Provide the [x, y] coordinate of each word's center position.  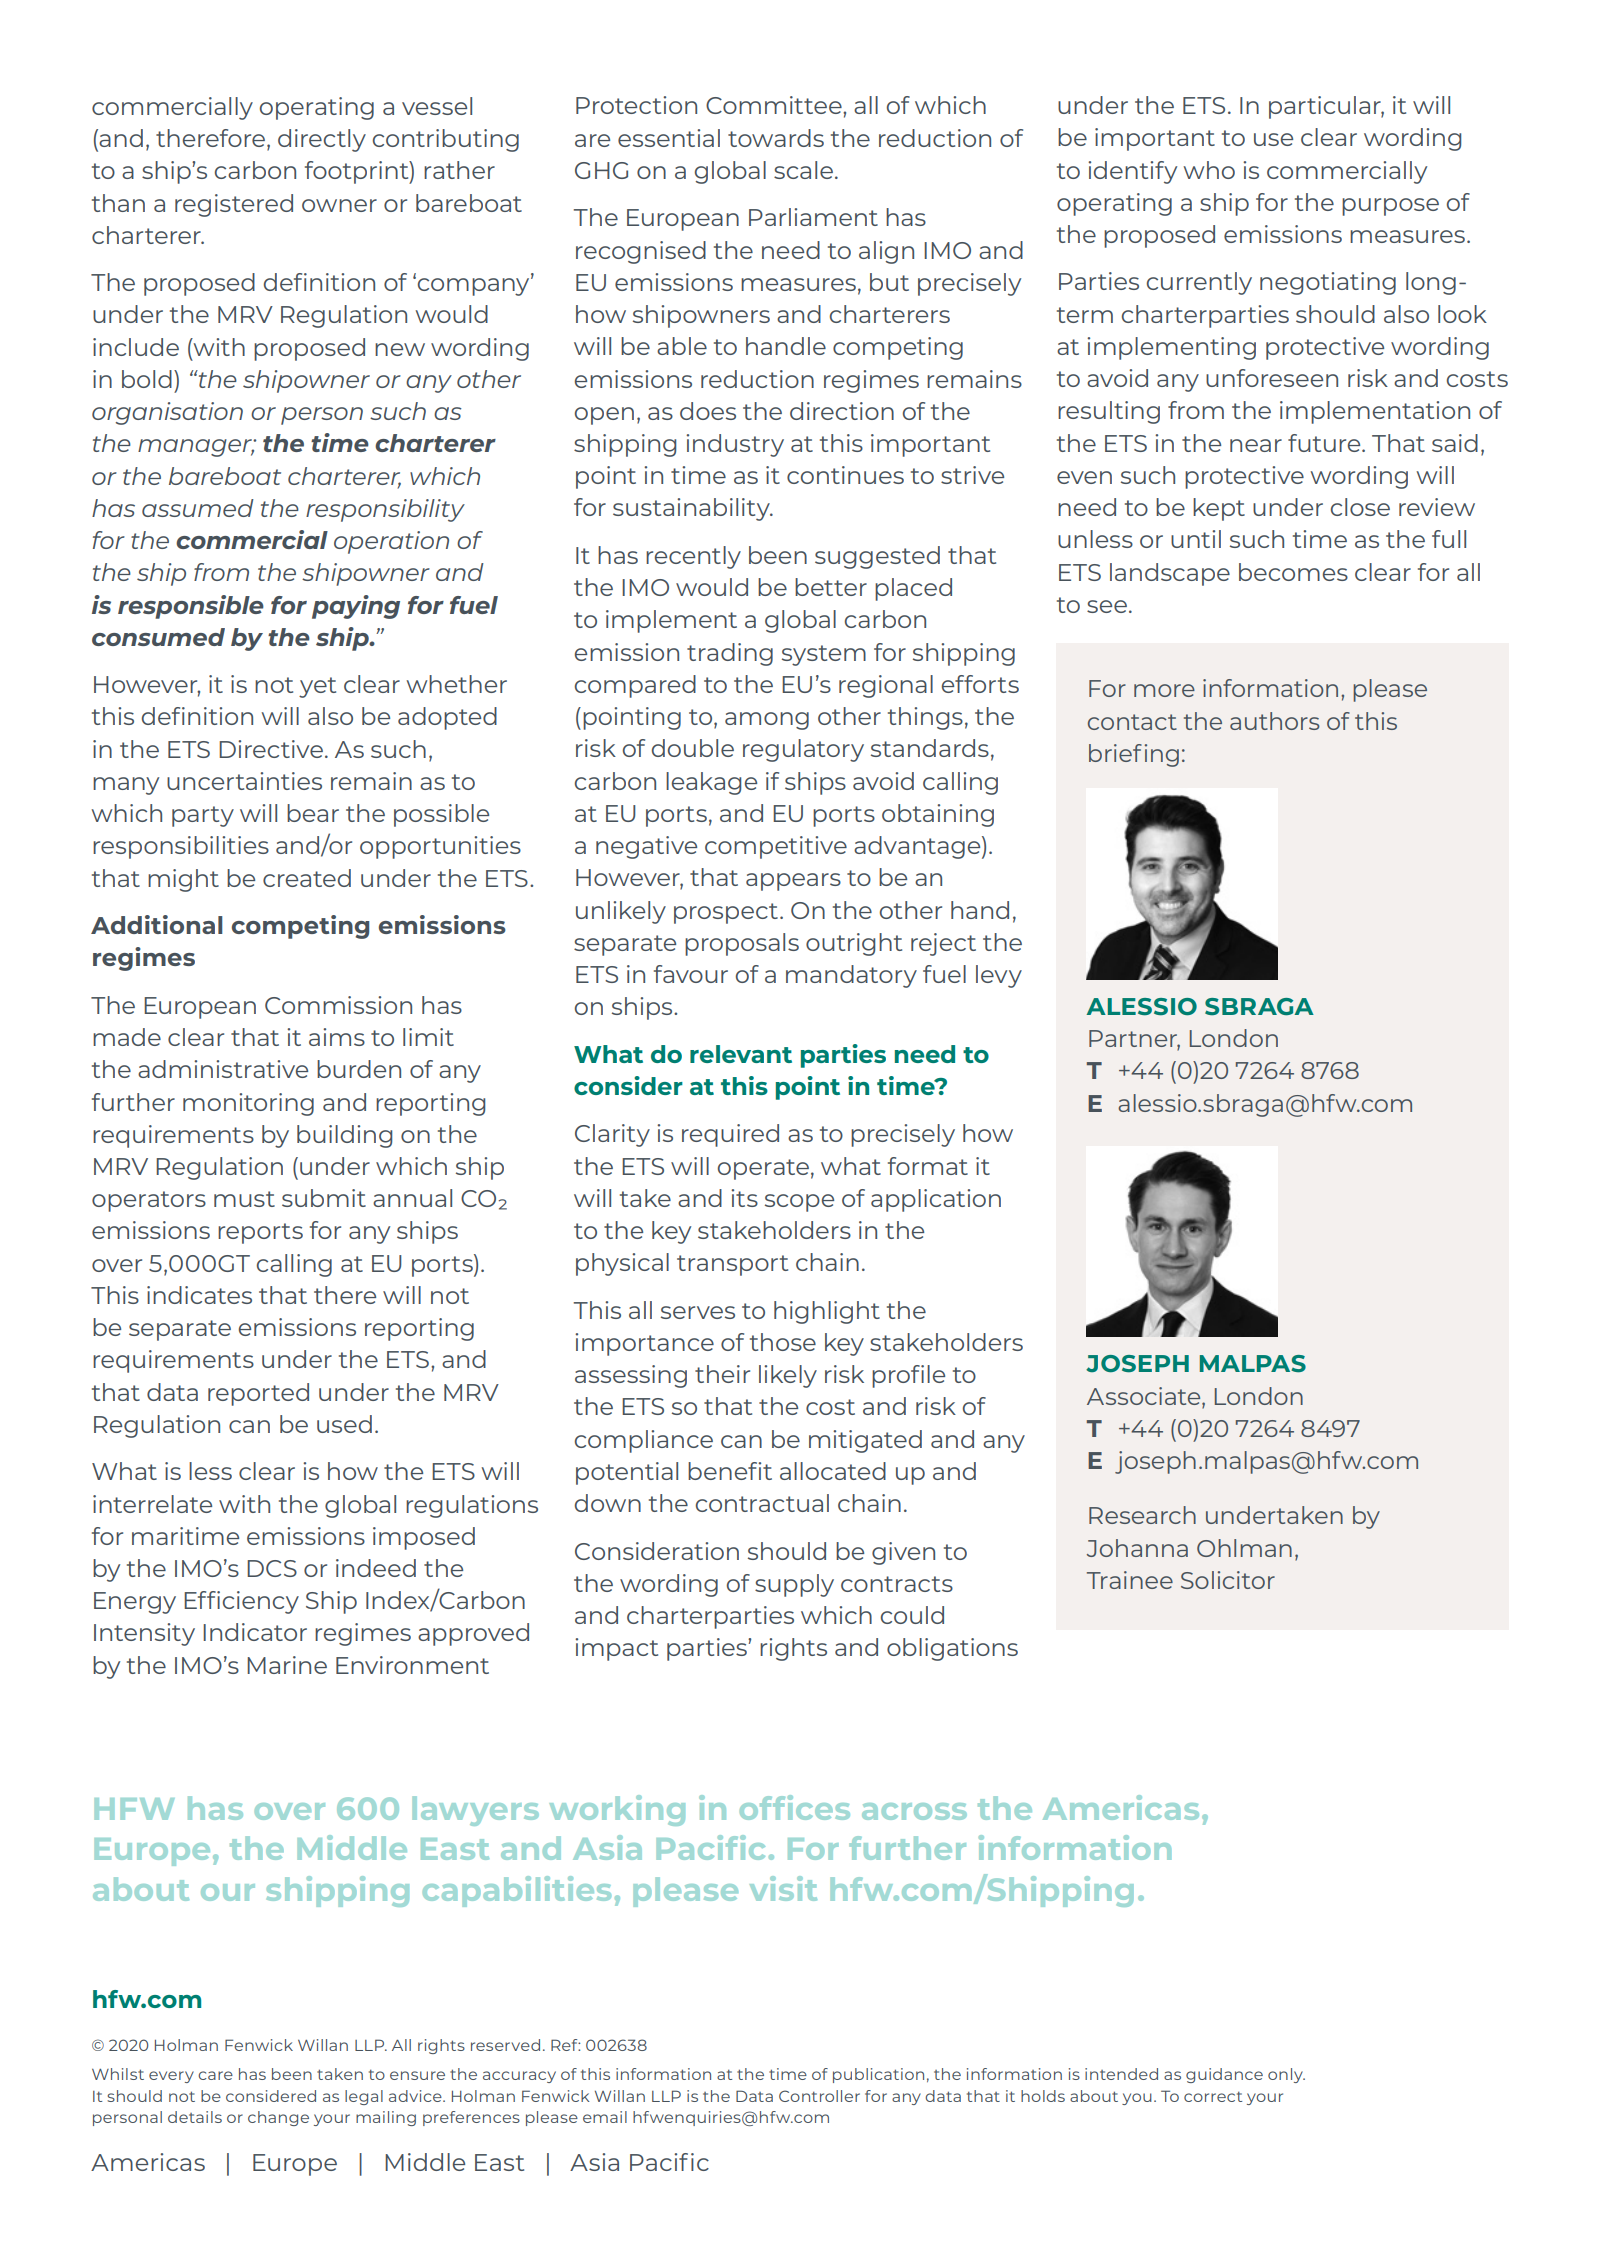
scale [803, 170]
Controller [819, 2096]
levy [999, 976]
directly [322, 140]
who [1209, 170]
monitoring [248, 1104]
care [215, 2075]
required [730, 1135]
